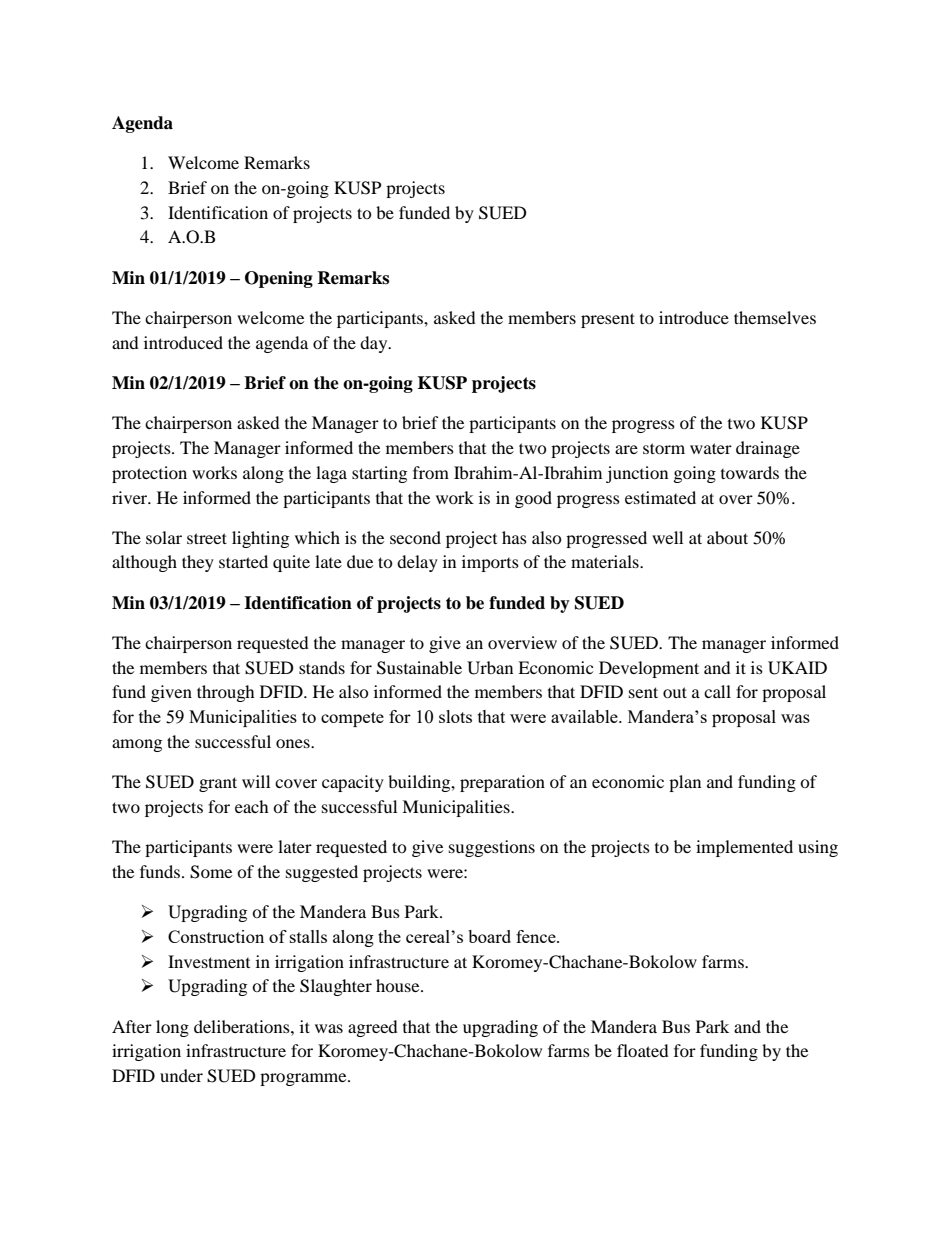 This screenshot has width=952, height=1233. Describe the element at coordinates (373, 1028) in the screenshot. I see `agreed` at that location.
